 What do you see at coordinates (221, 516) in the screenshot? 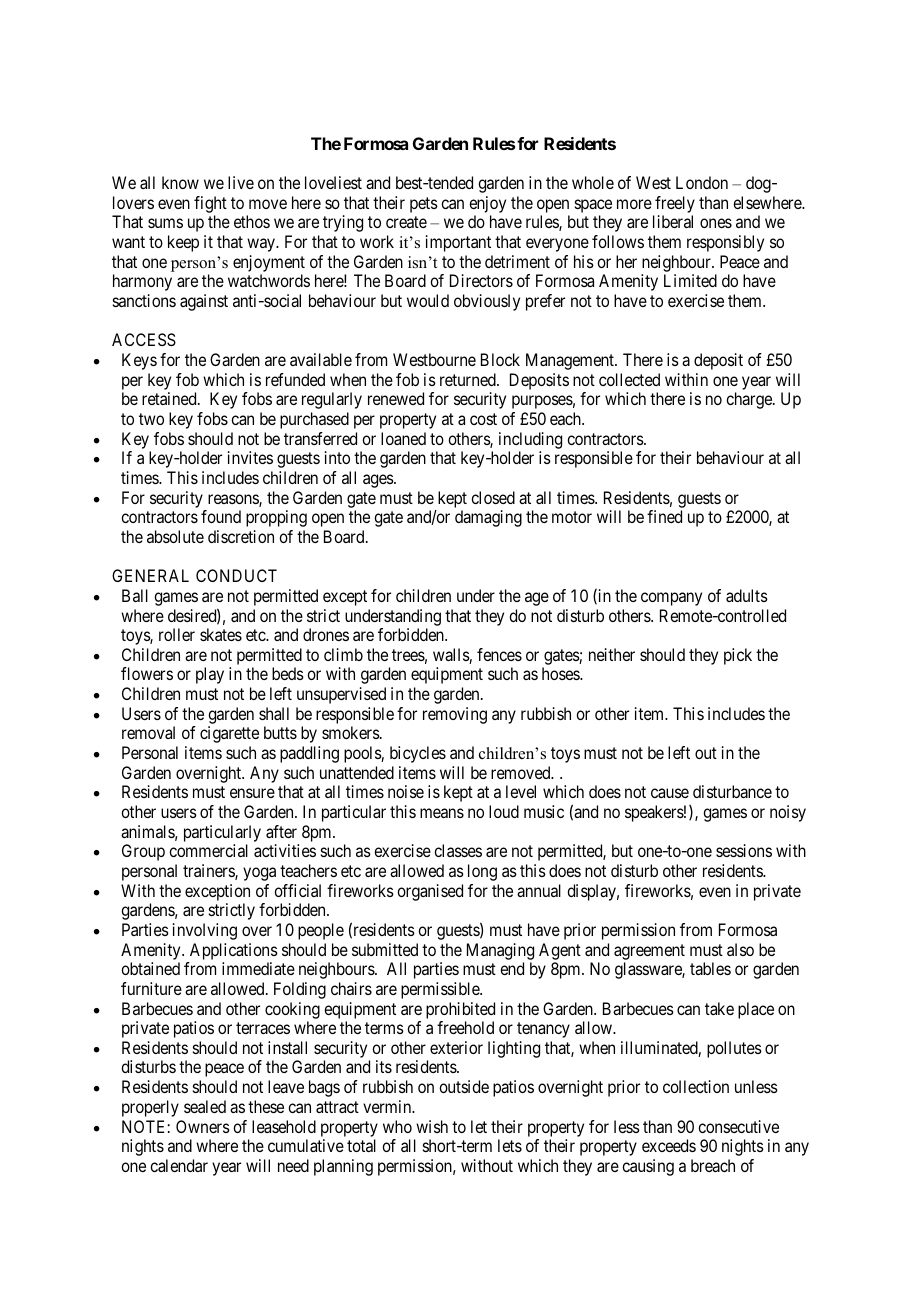
I see `found` at bounding box center [221, 516].
